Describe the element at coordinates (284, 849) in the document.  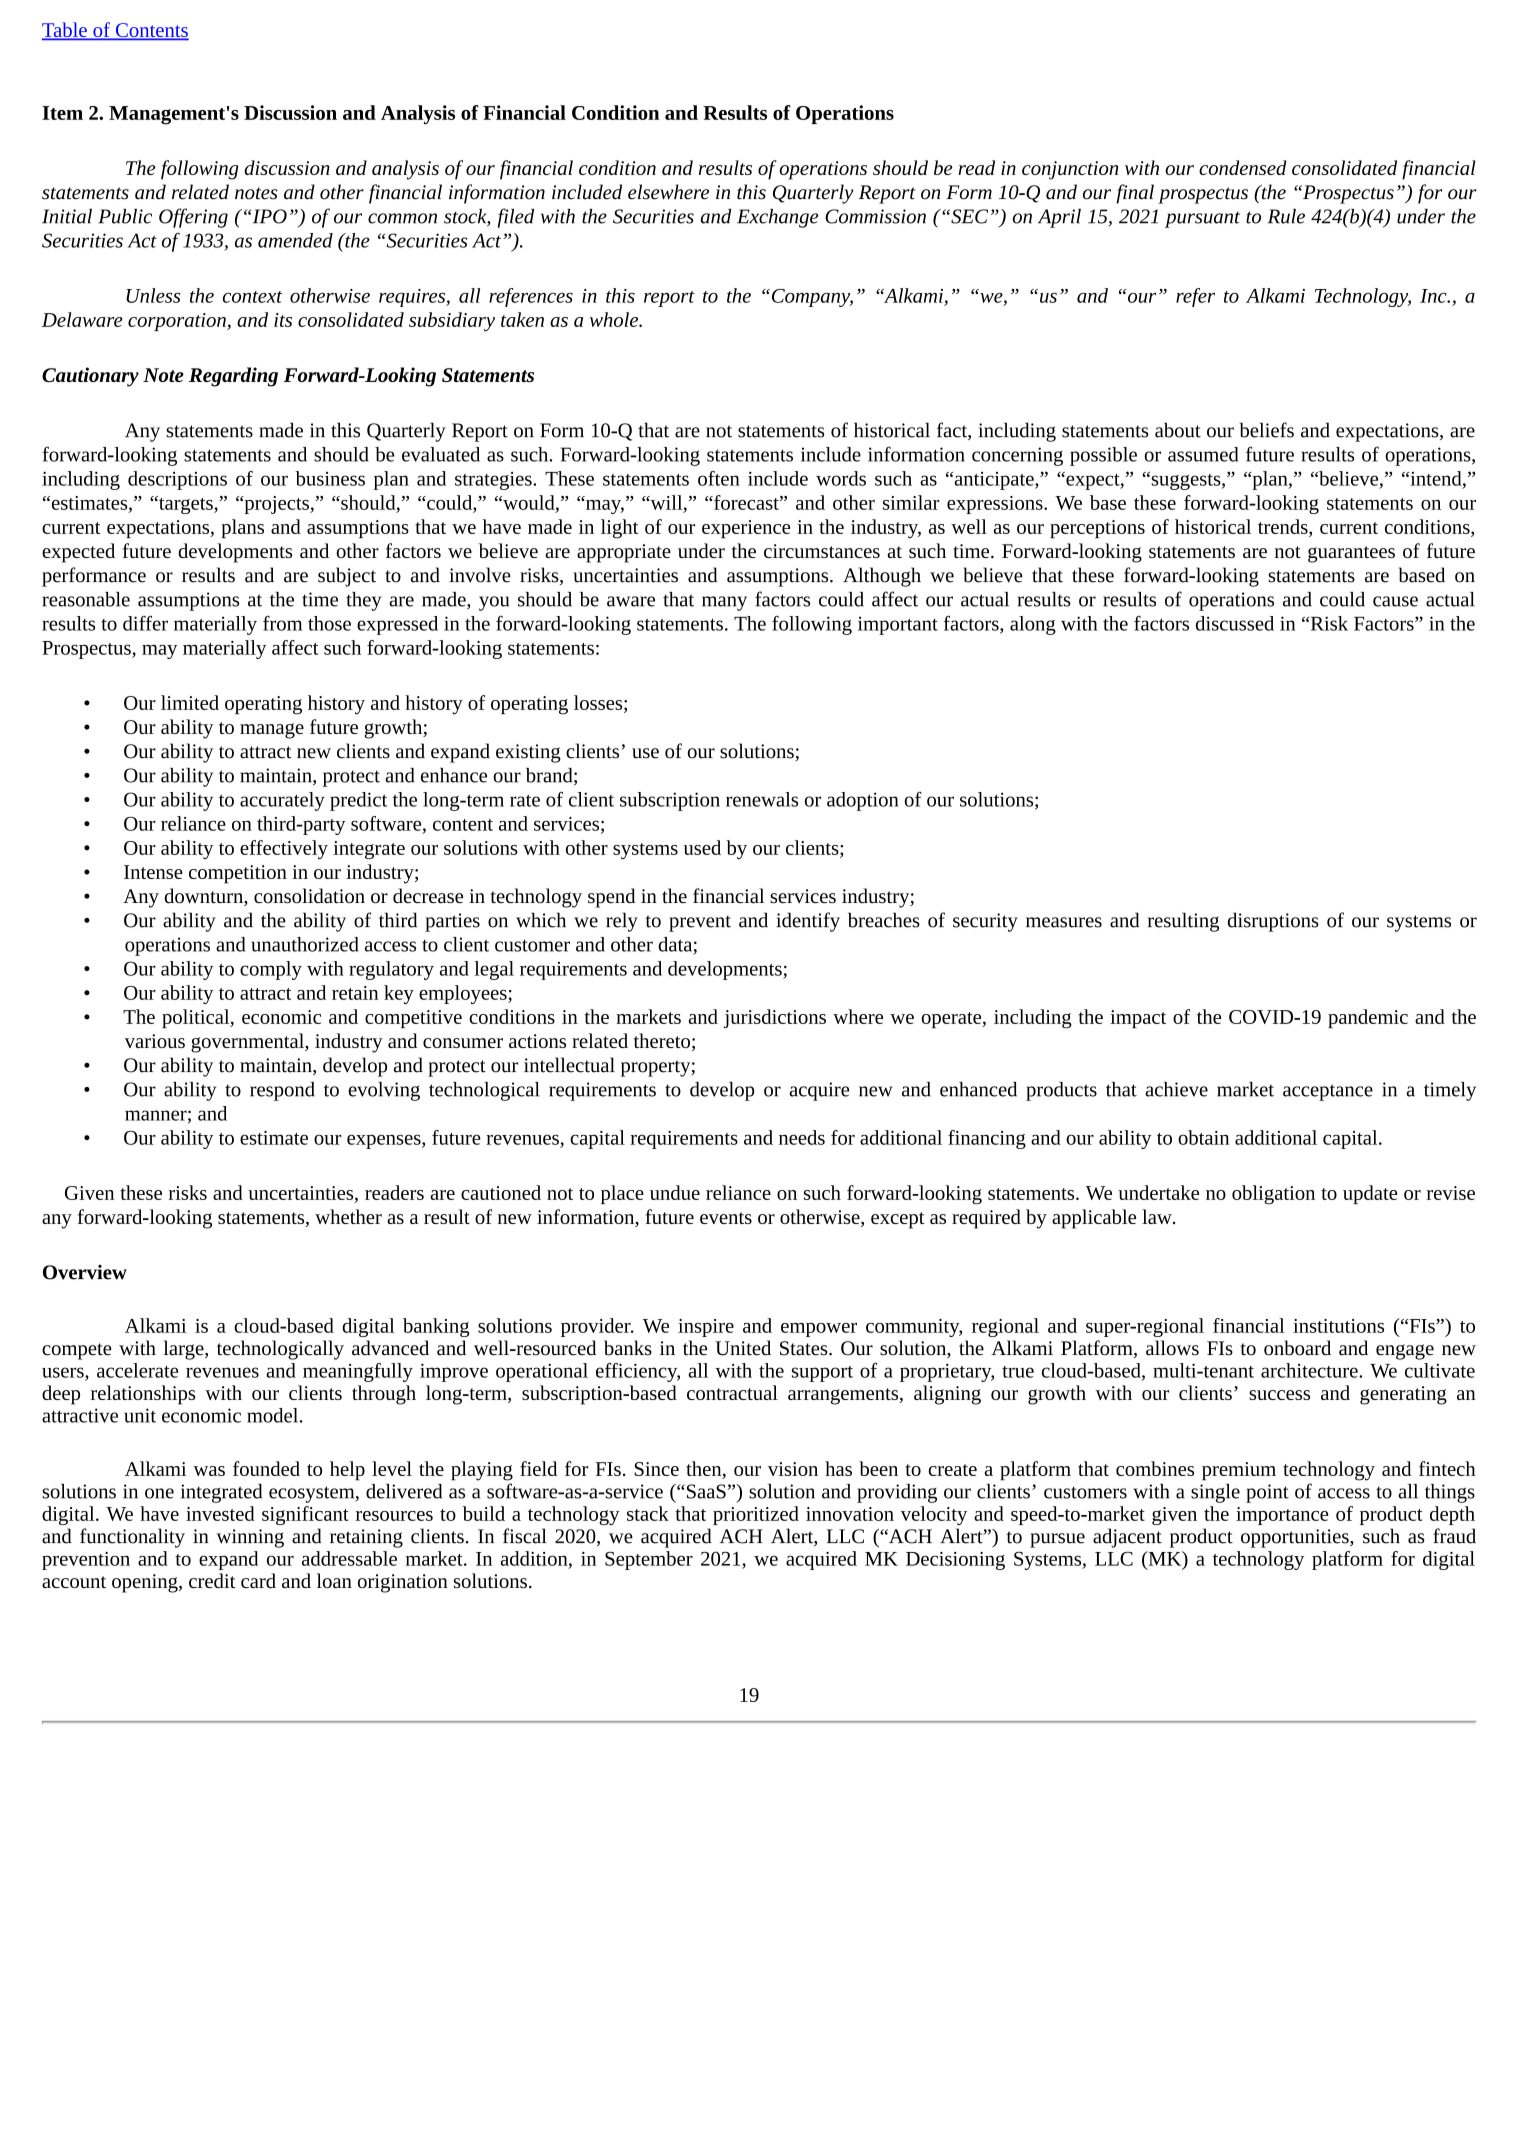
I see `effectively` at that location.
